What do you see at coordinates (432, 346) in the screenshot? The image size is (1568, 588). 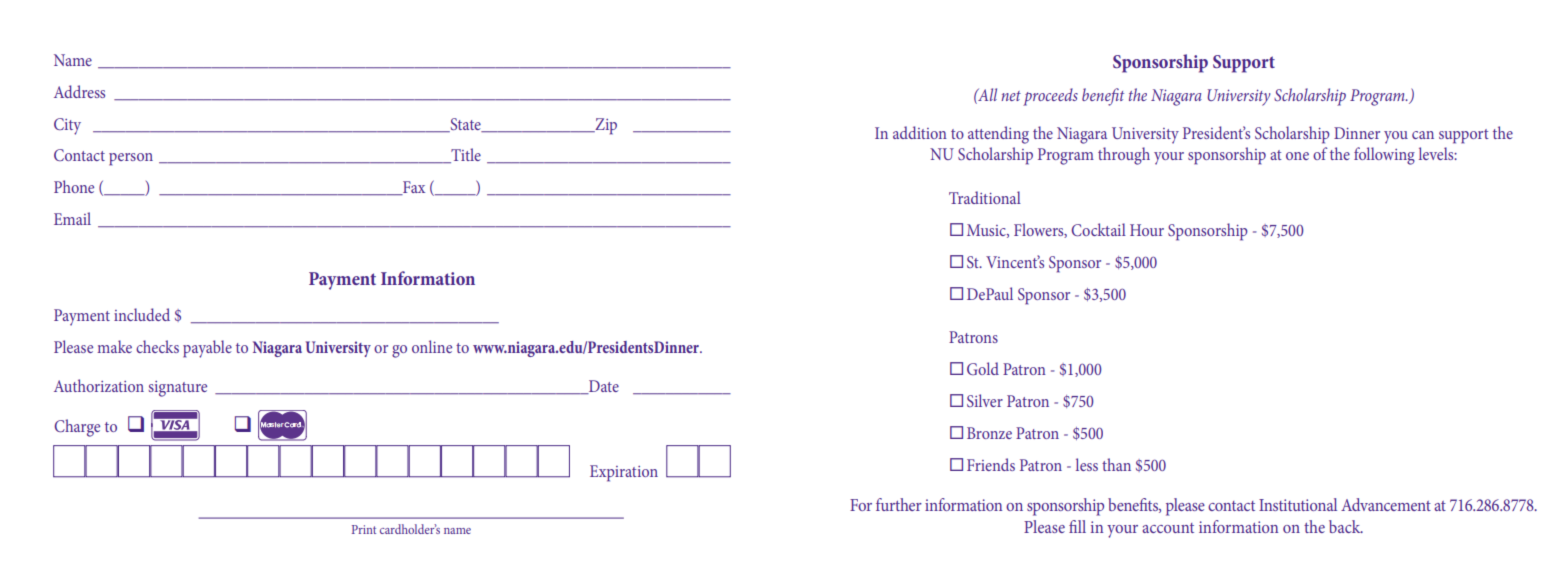 I see `online` at bounding box center [432, 346].
